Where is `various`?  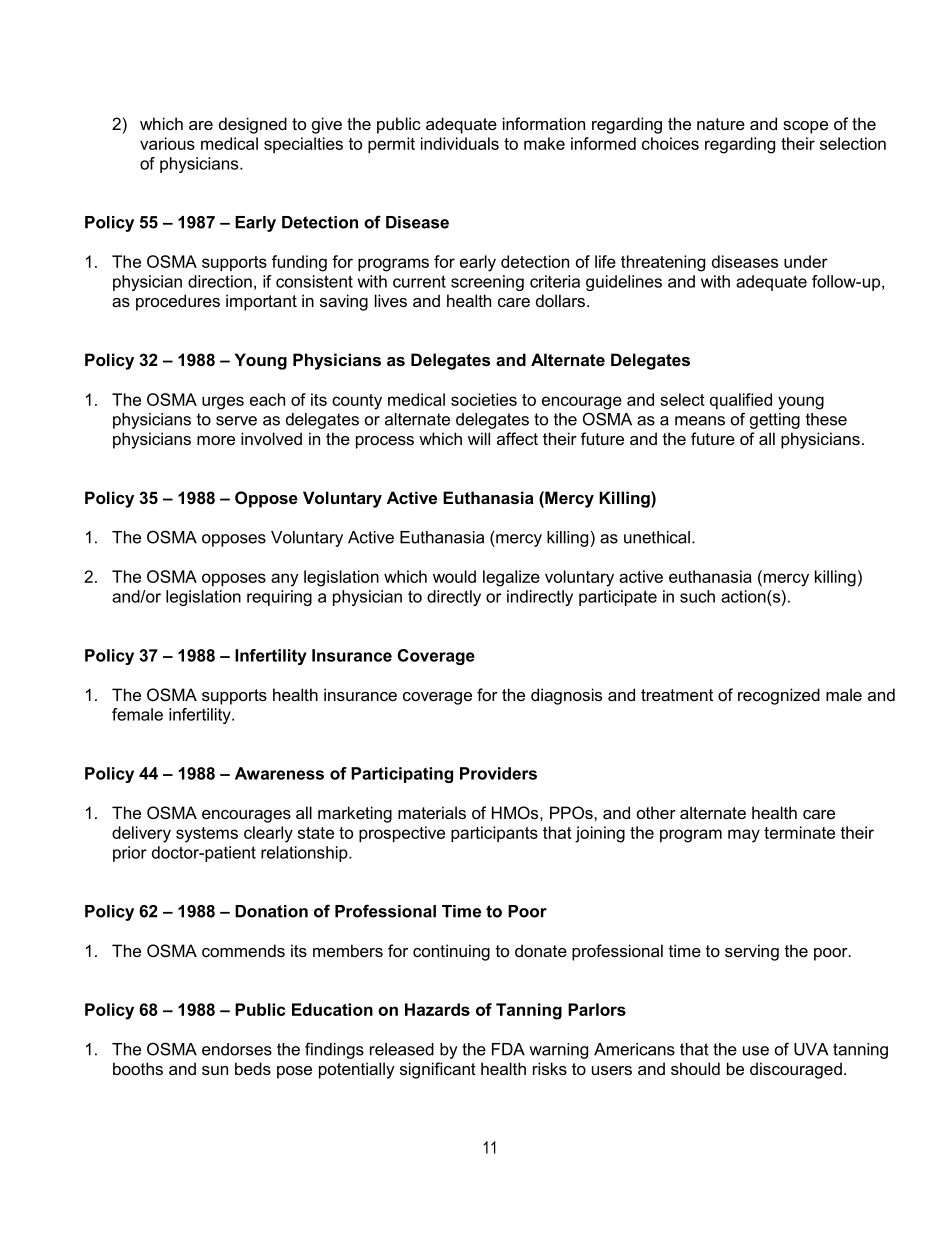 various is located at coordinates (167, 143).
